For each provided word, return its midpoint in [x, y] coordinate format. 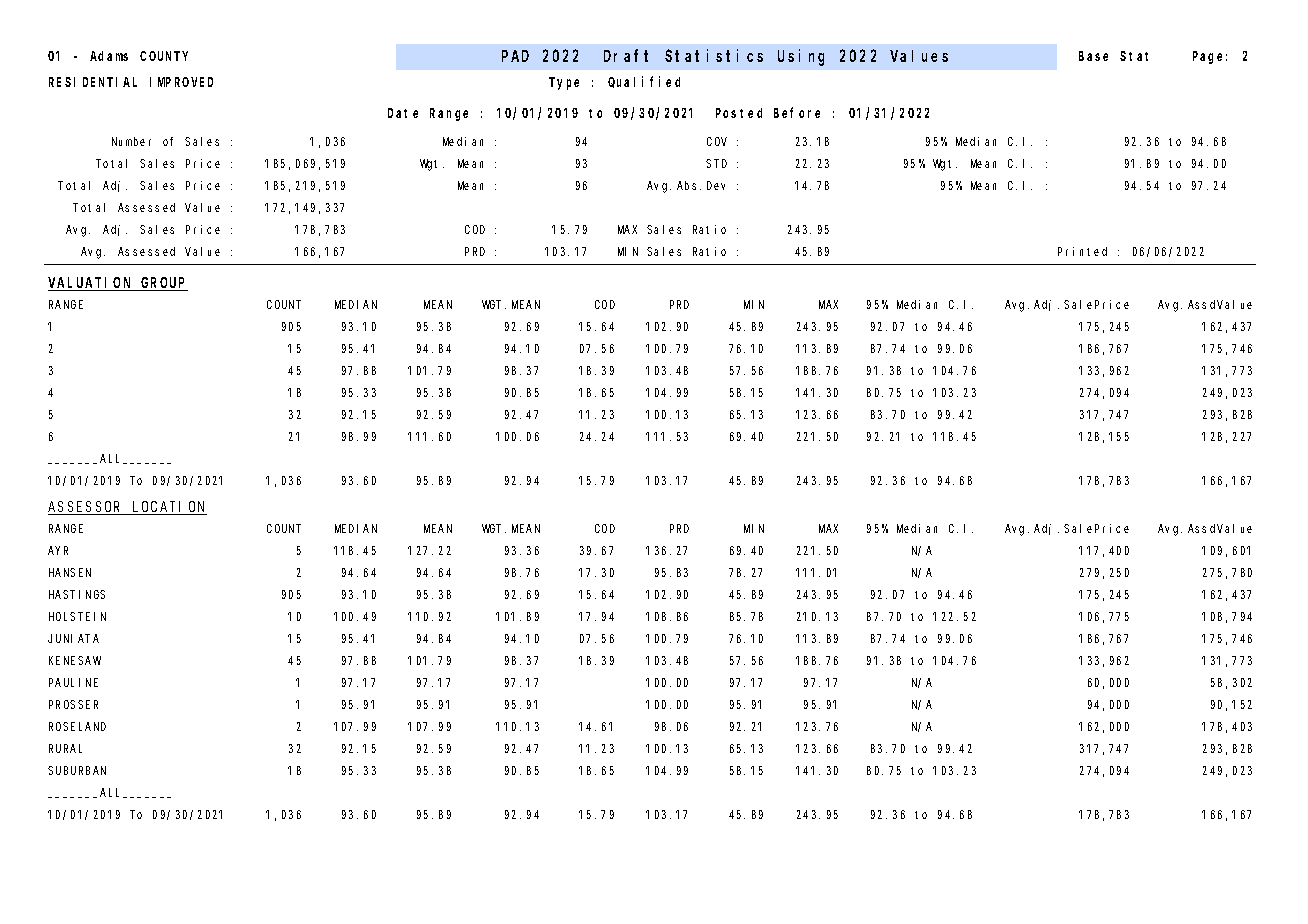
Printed [1082, 251]
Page [1210, 57]
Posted [739, 113]
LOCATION [169, 508]
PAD [515, 56]
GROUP [163, 284]
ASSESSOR [86, 508]
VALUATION [91, 284]
